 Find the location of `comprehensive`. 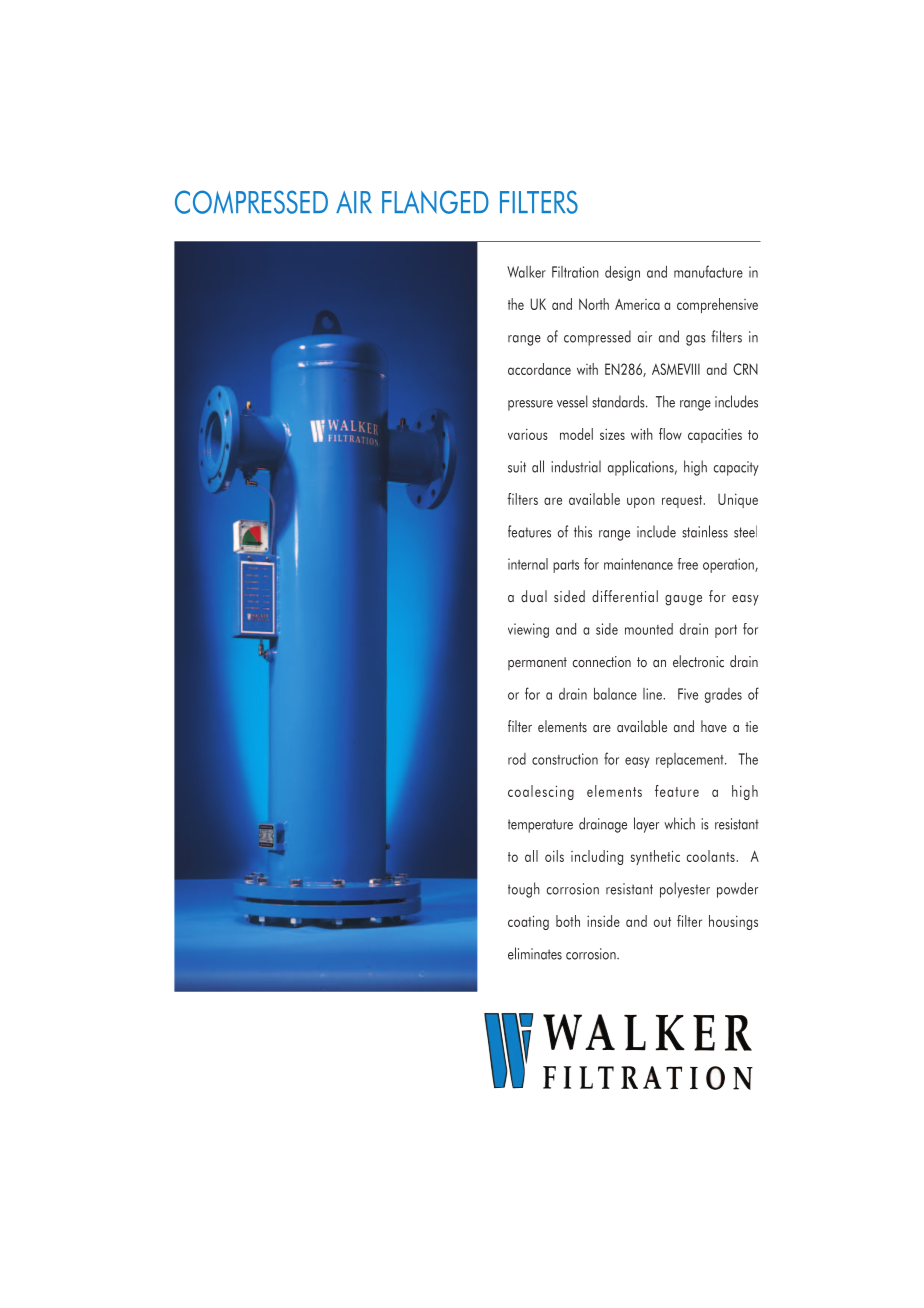

comprehensive is located at coordinates (717, 305).
